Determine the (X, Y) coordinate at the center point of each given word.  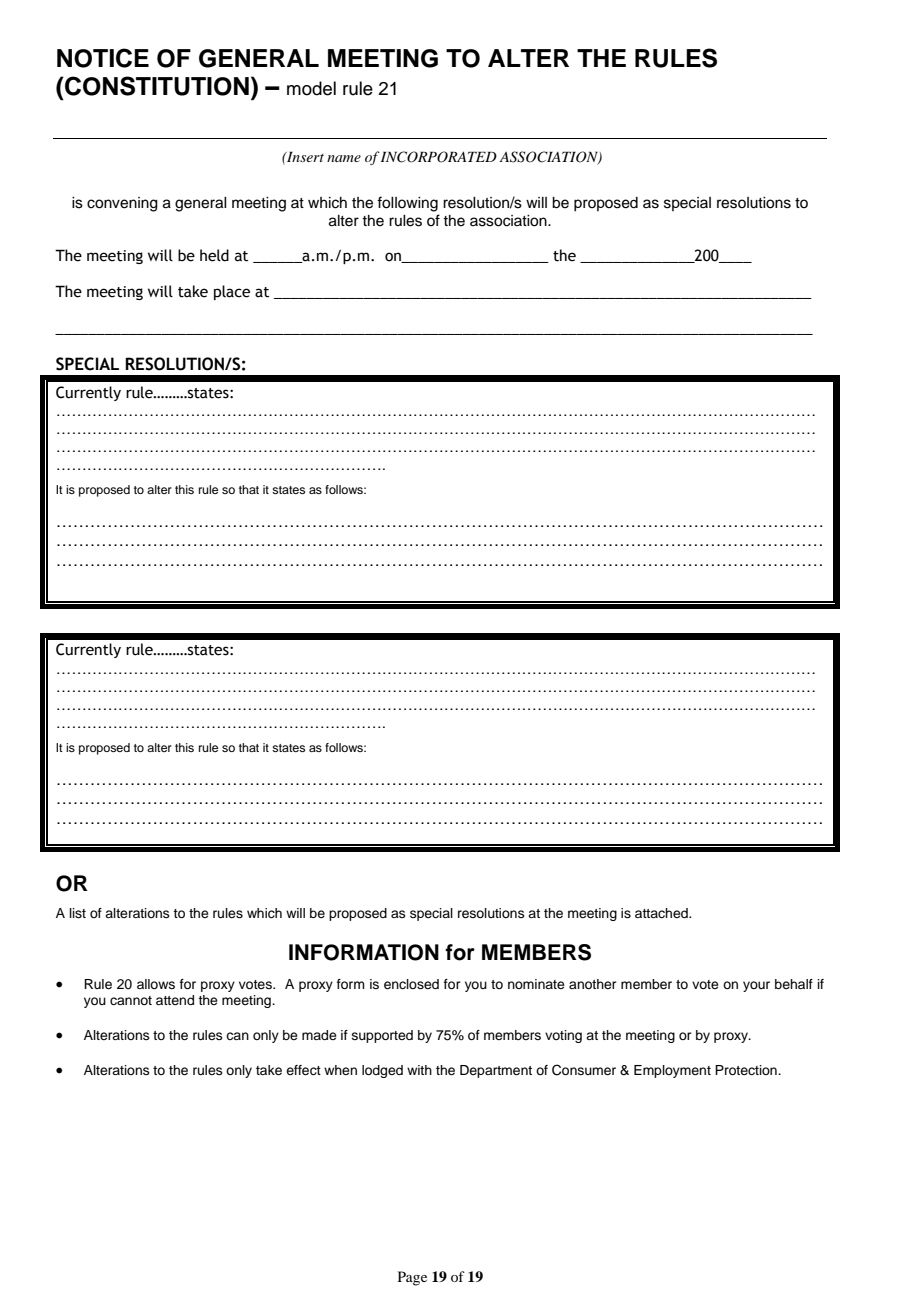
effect (303, 1070)
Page (412, 1278)
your (756, 986)
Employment (672, 1071)
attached (662, 913)
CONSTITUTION (156, 86)
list (78, 913)
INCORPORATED (439, 157)
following (407, 204)
